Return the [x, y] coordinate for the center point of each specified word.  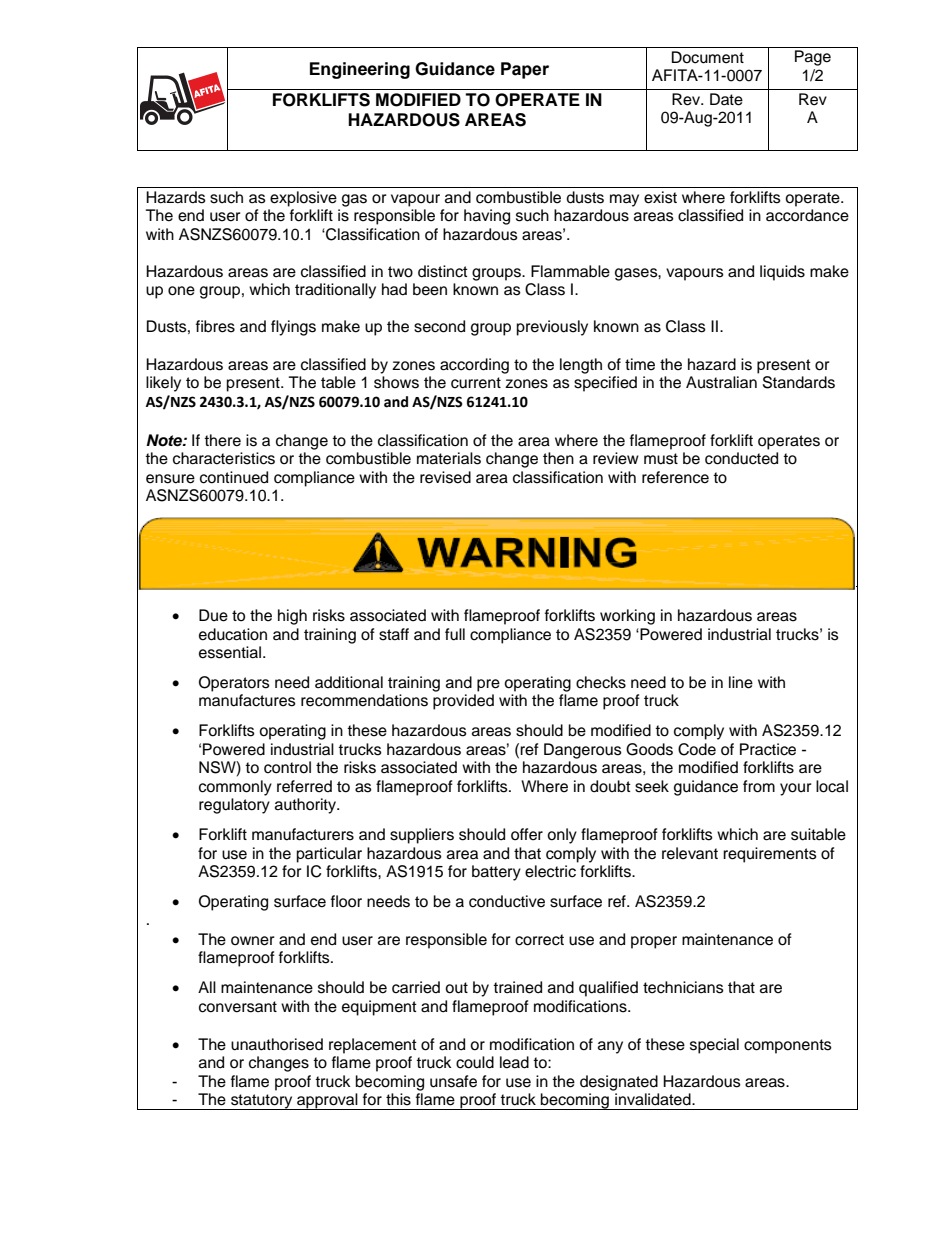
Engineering [360, 70]
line [741, 682]
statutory [262, 1102]
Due [213, 615]
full [455, 634]
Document [708, 57]
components [788, 1046]
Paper [525, 70]
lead [514, 1062]
